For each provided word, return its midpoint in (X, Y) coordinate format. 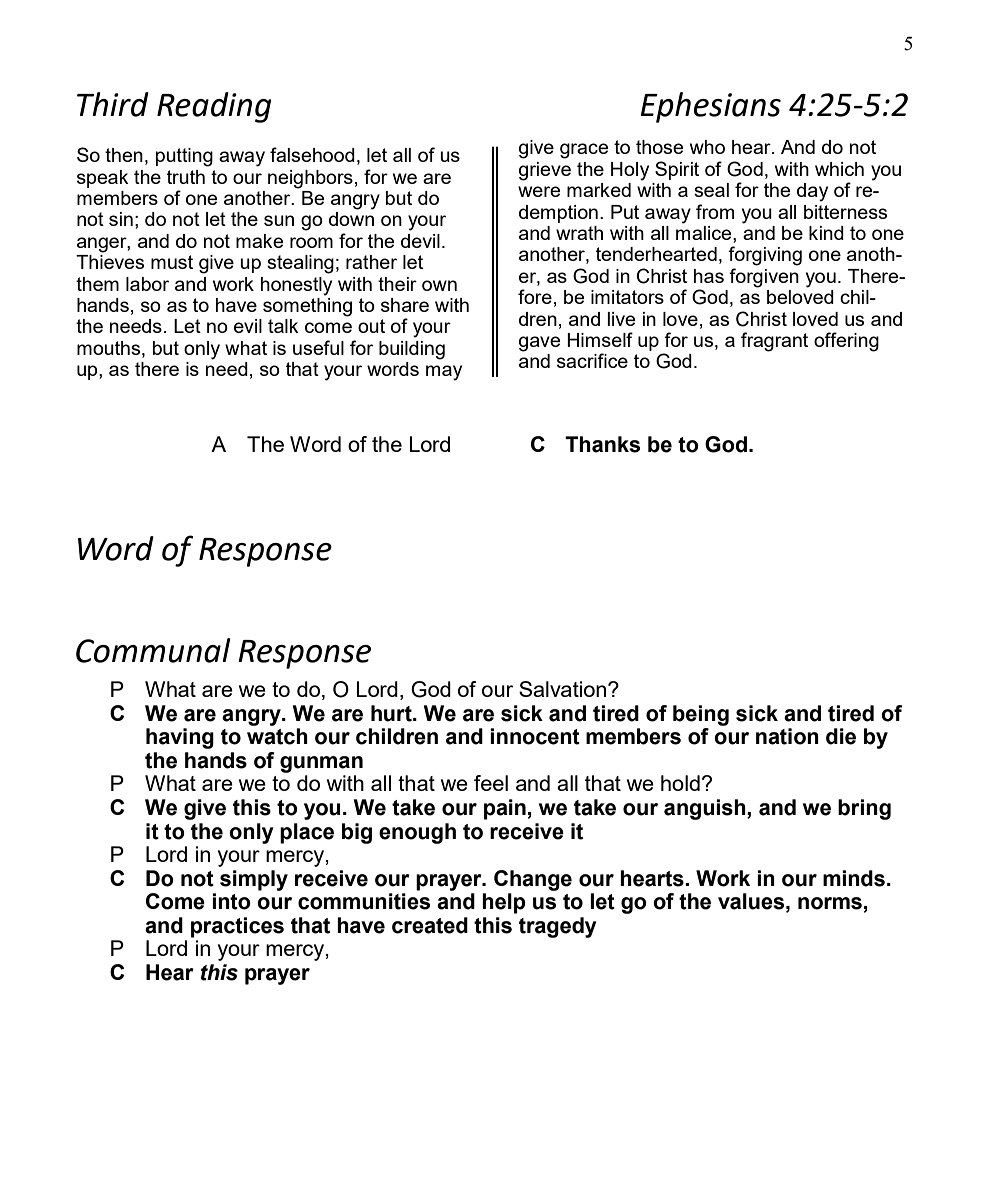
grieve (545, 171)
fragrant (774, 342)
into (231, 901)
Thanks (602, 444)
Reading (214, 107)
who (707, 147)
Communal (153, 650)
